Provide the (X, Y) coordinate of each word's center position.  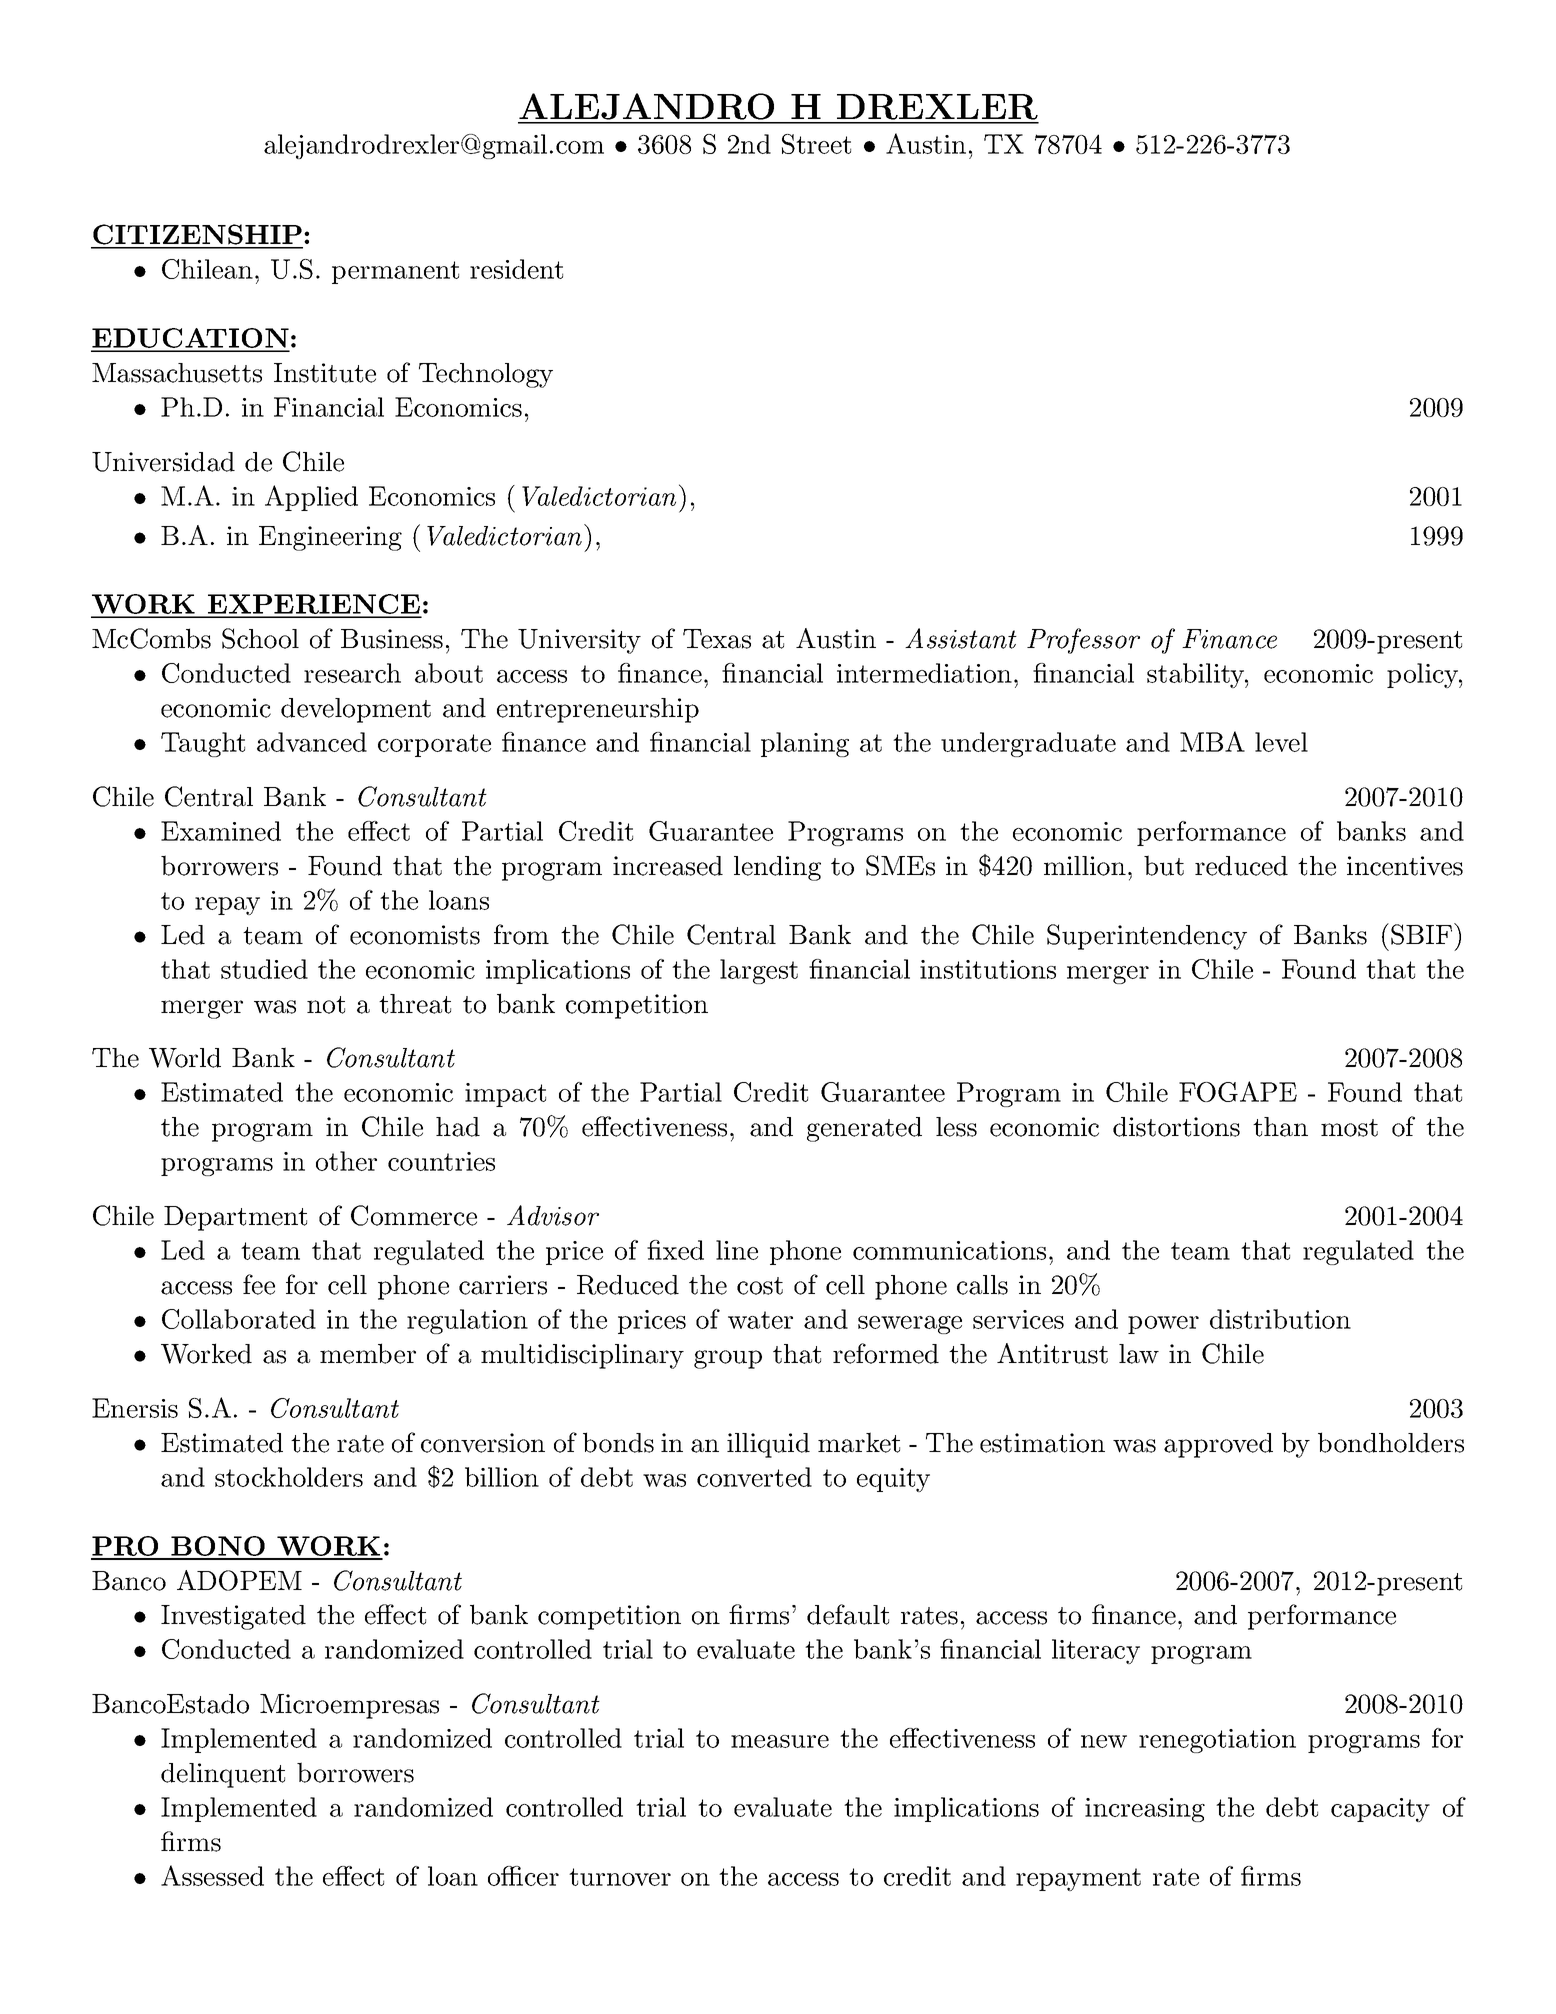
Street (816, 144)
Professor (1083, 641)
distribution (1280, 1319)
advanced (312, 742)
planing (805, 744)
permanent (395, 272)
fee (259, 1284)
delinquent (223, 1775)
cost (760, 1286)
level (1281, 742)
